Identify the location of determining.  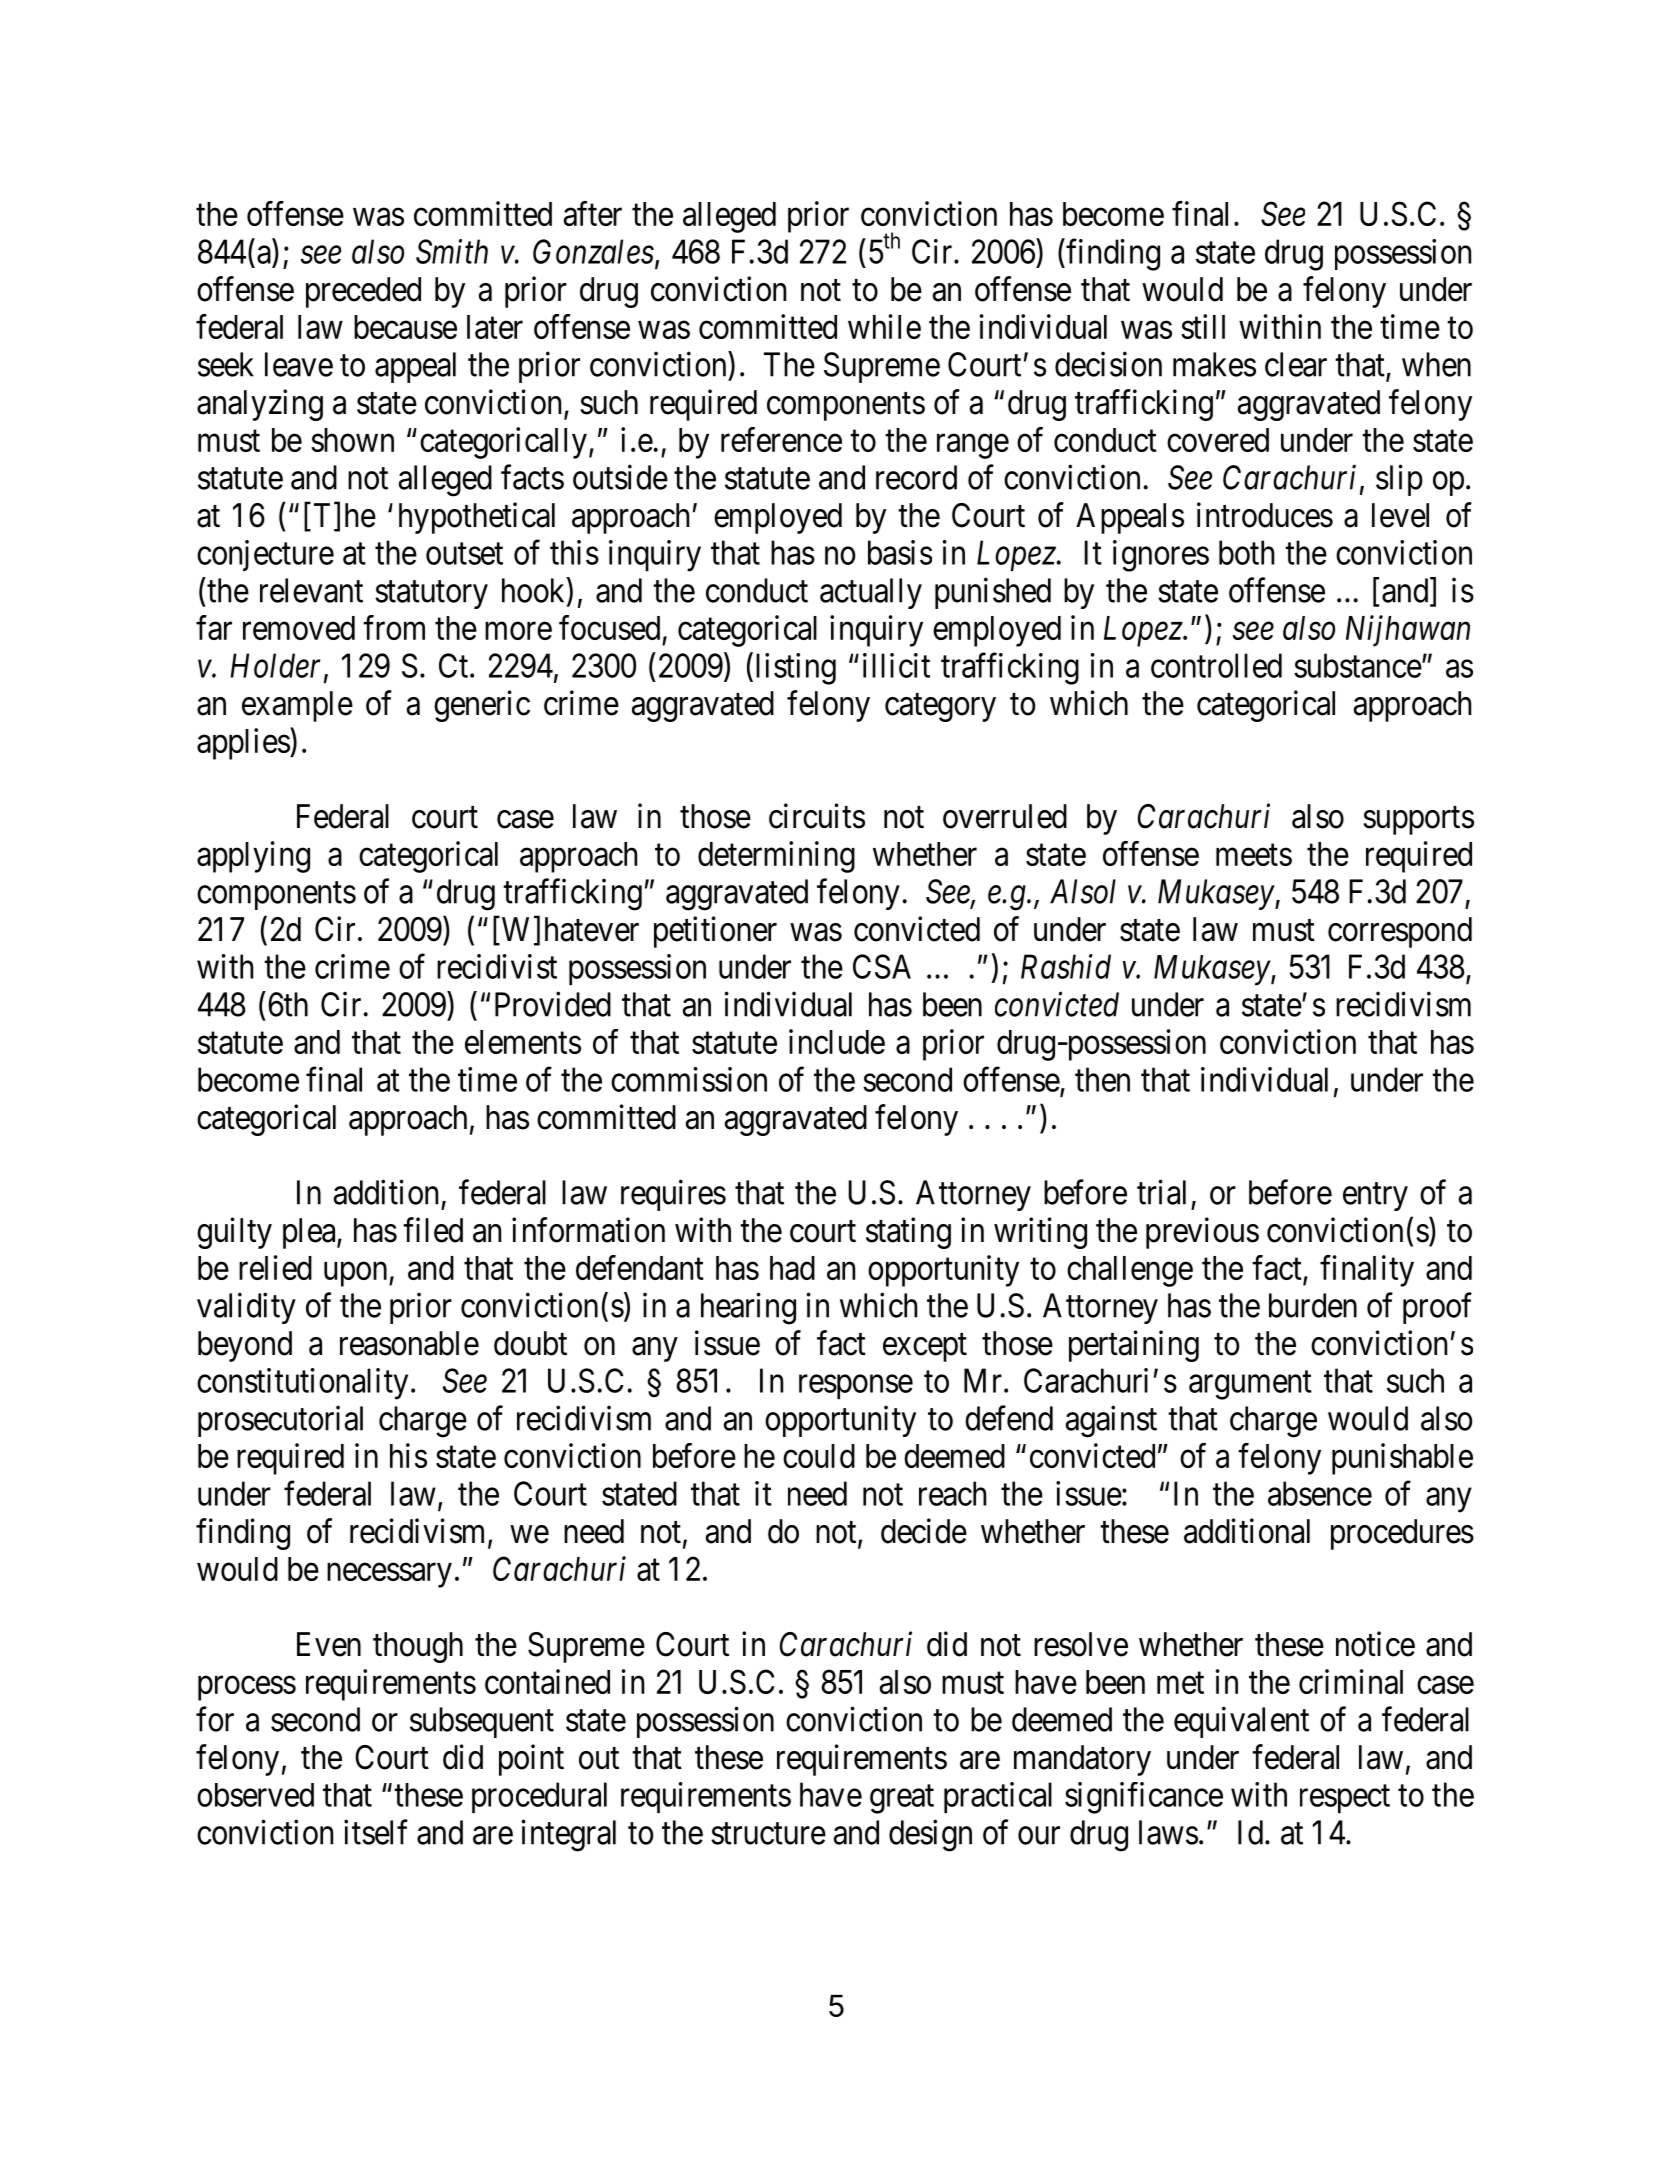
(776, 857).
